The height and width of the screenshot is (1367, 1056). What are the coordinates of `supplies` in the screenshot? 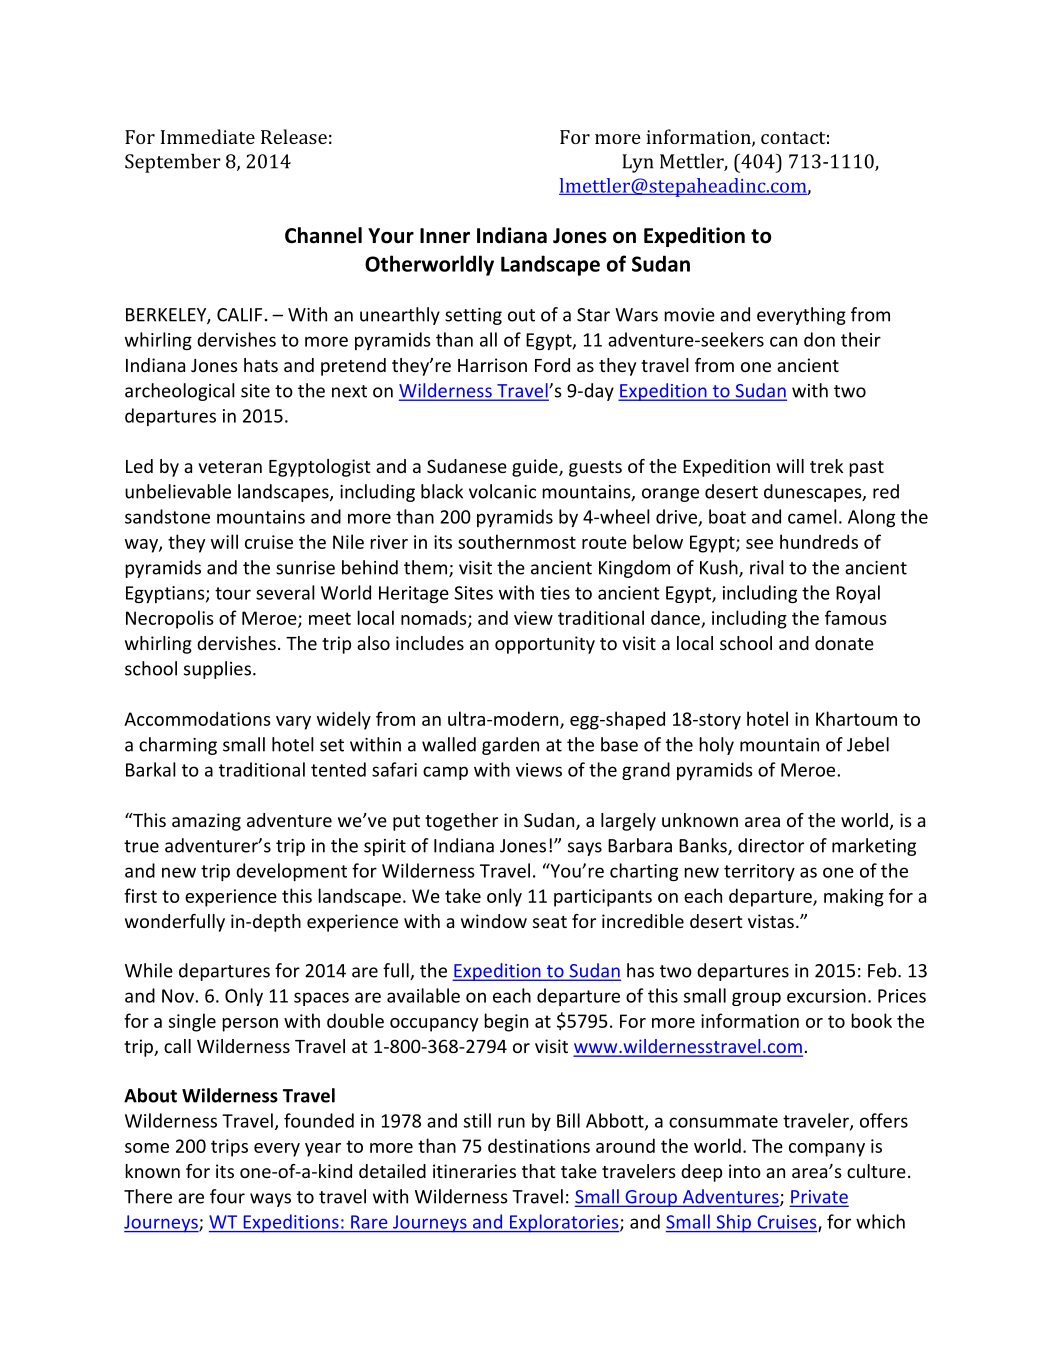 It's located at (217, 670).
